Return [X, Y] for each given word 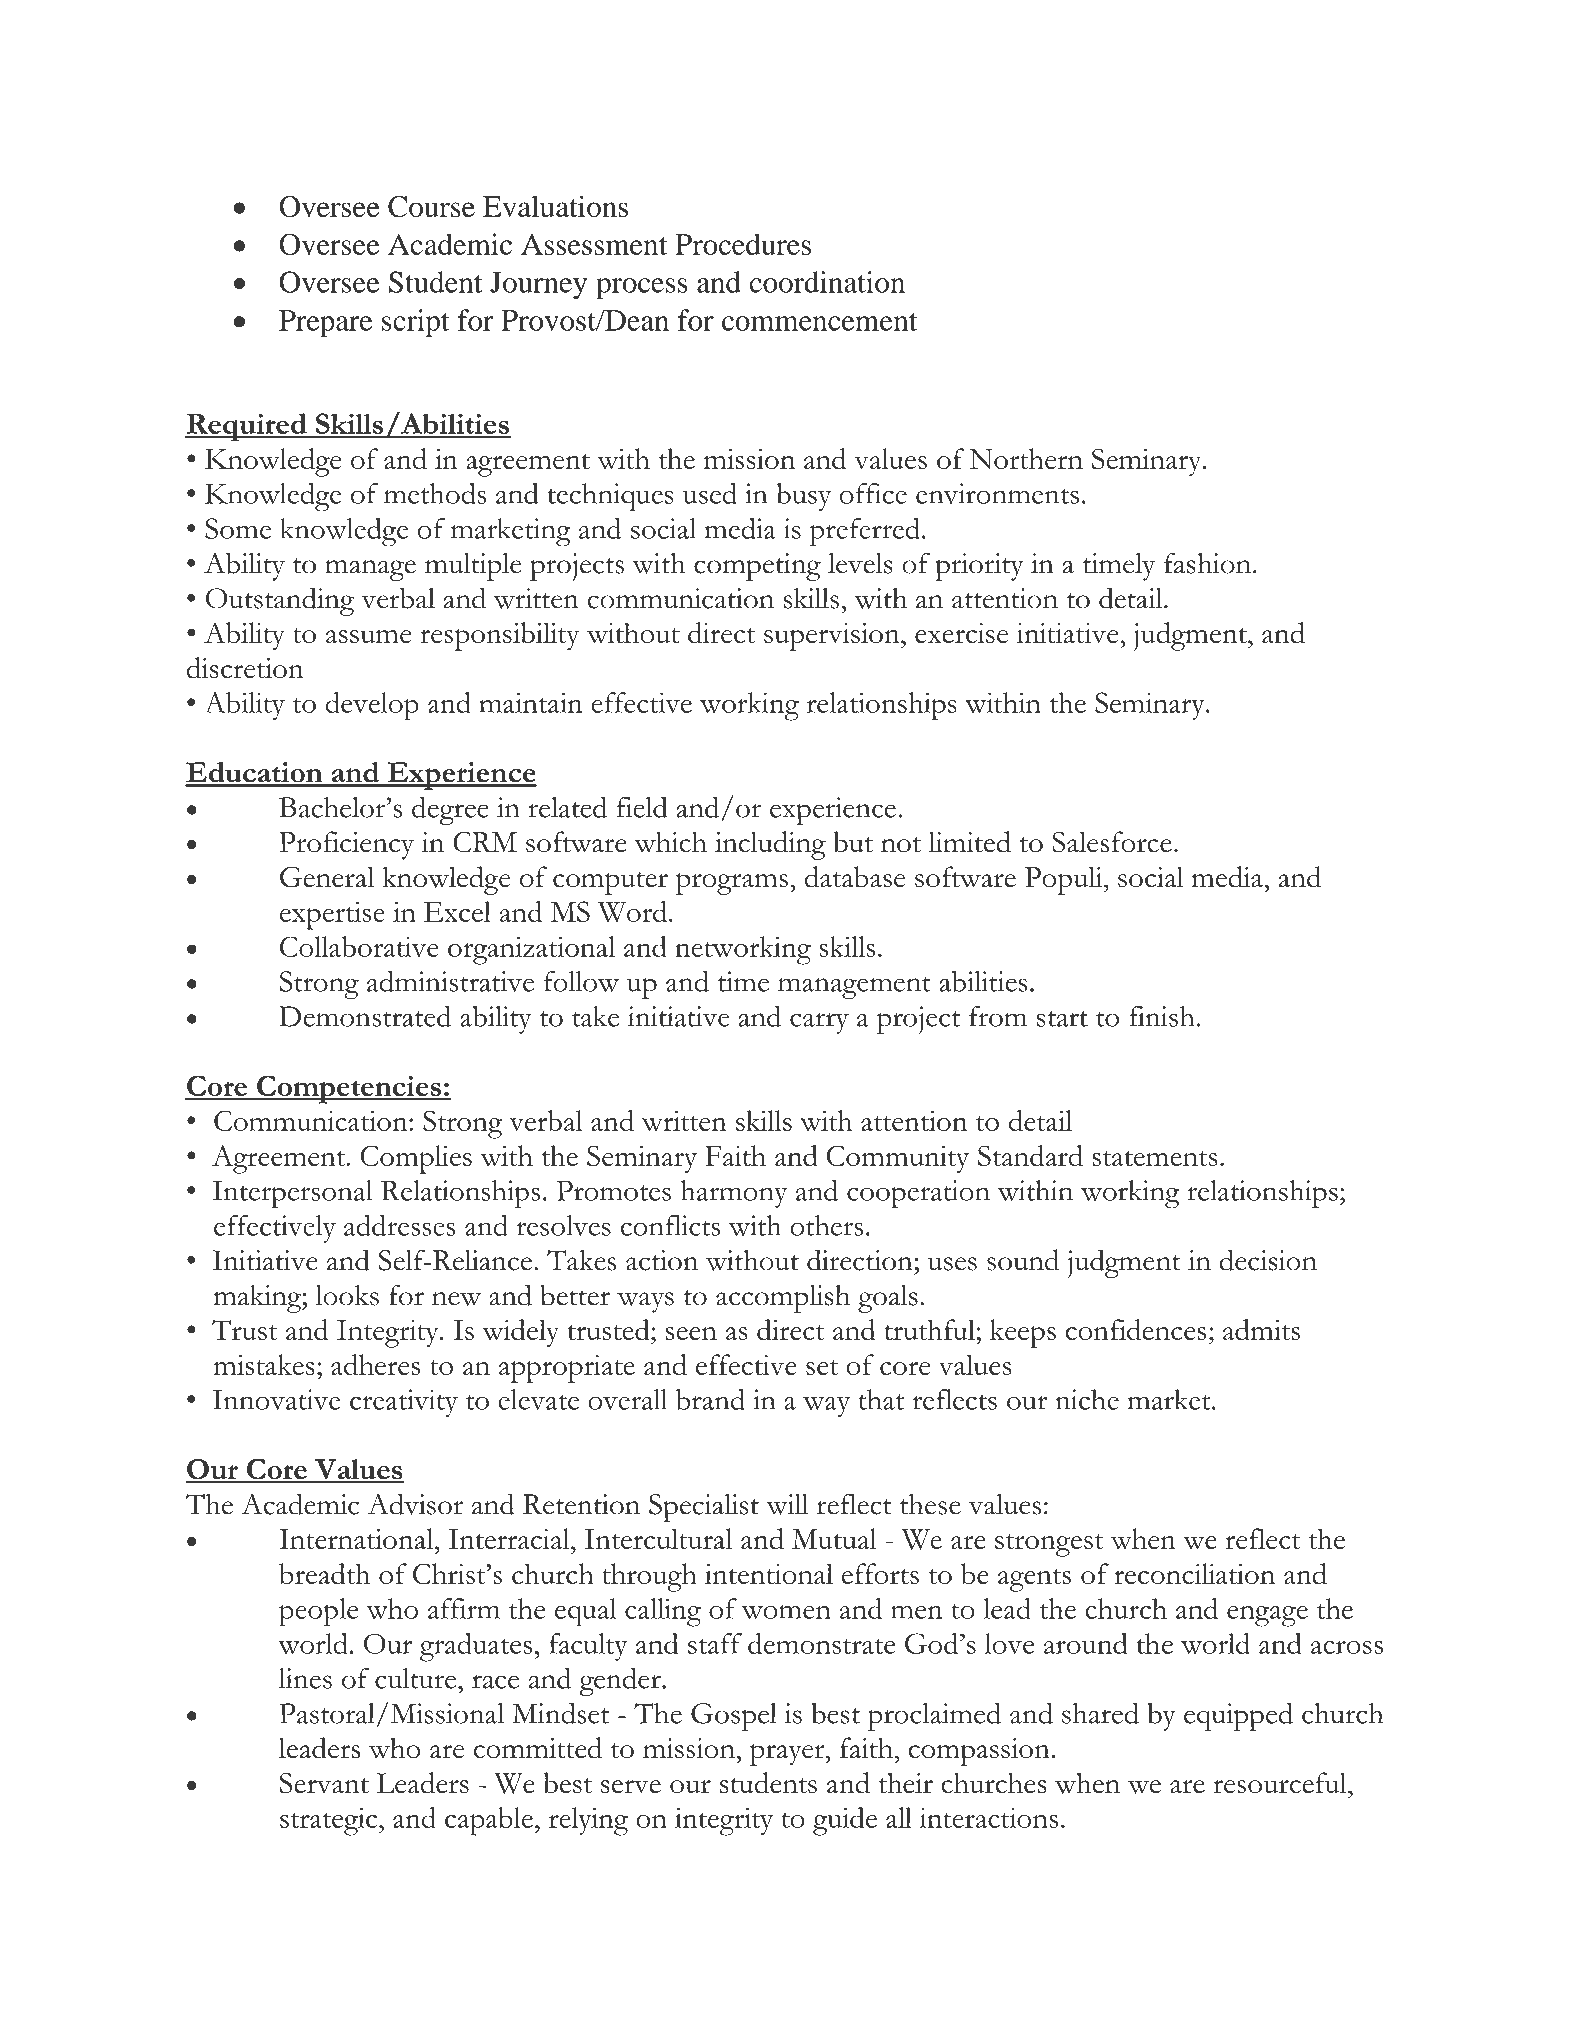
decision [1268, 1260]
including [770, 845]
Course [431, 207]
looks [347, 1295]
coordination [827, 282]
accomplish [783, 1299]
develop [372, 706]
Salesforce [1112, 842]
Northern [1026, 459]
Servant [324, 1783]
